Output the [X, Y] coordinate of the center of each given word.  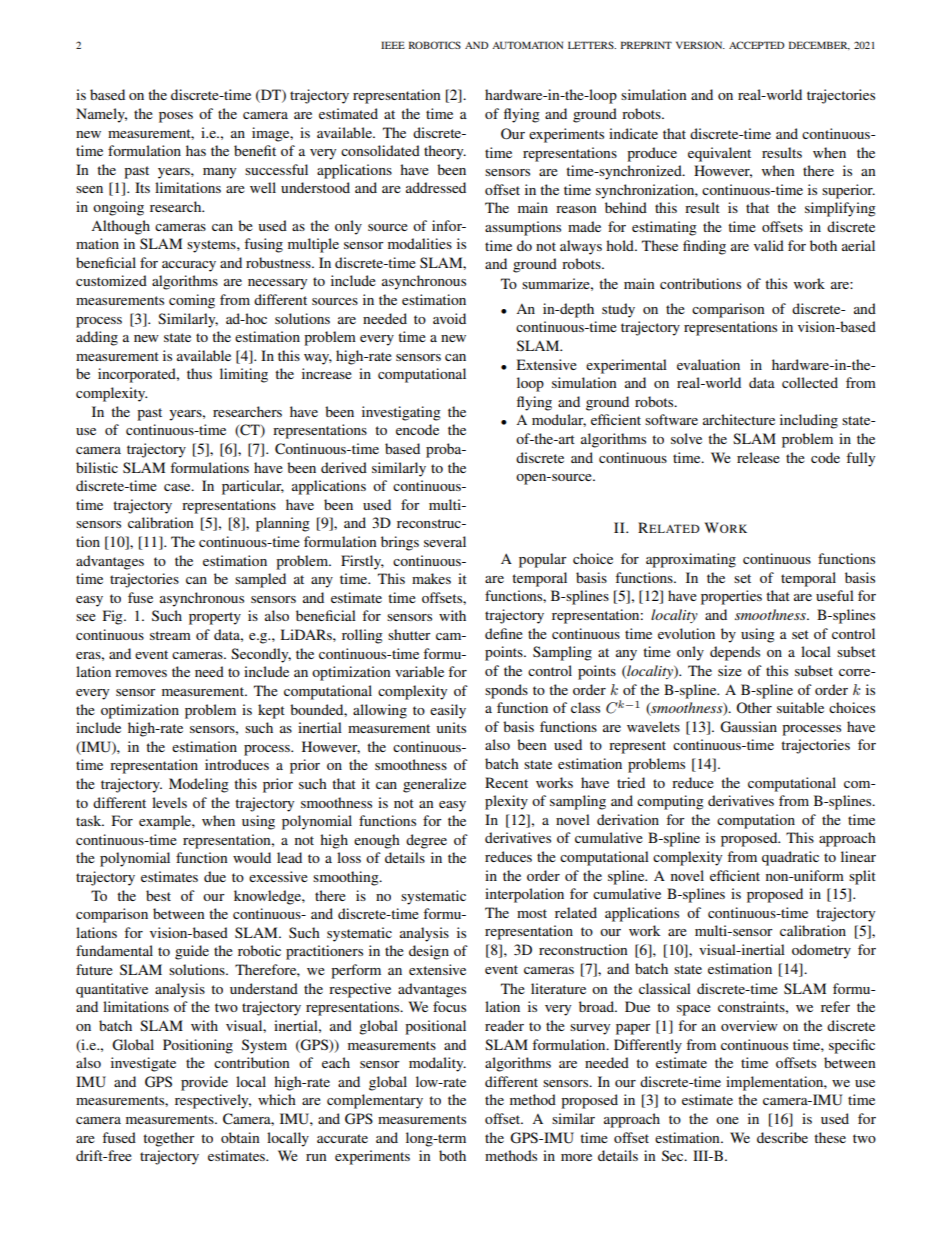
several [445, 541]
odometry [821, 951]
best [158, 895]
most [532, 913]
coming [192, 301]
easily [448, 711]
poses [176, 117]
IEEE [393, 45]
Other [754, 707]
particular [253, 487]
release [758, 457]
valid [769, 245]
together [169, 1139]
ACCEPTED [757, 45]
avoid [449, 318]
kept [271, 711]
